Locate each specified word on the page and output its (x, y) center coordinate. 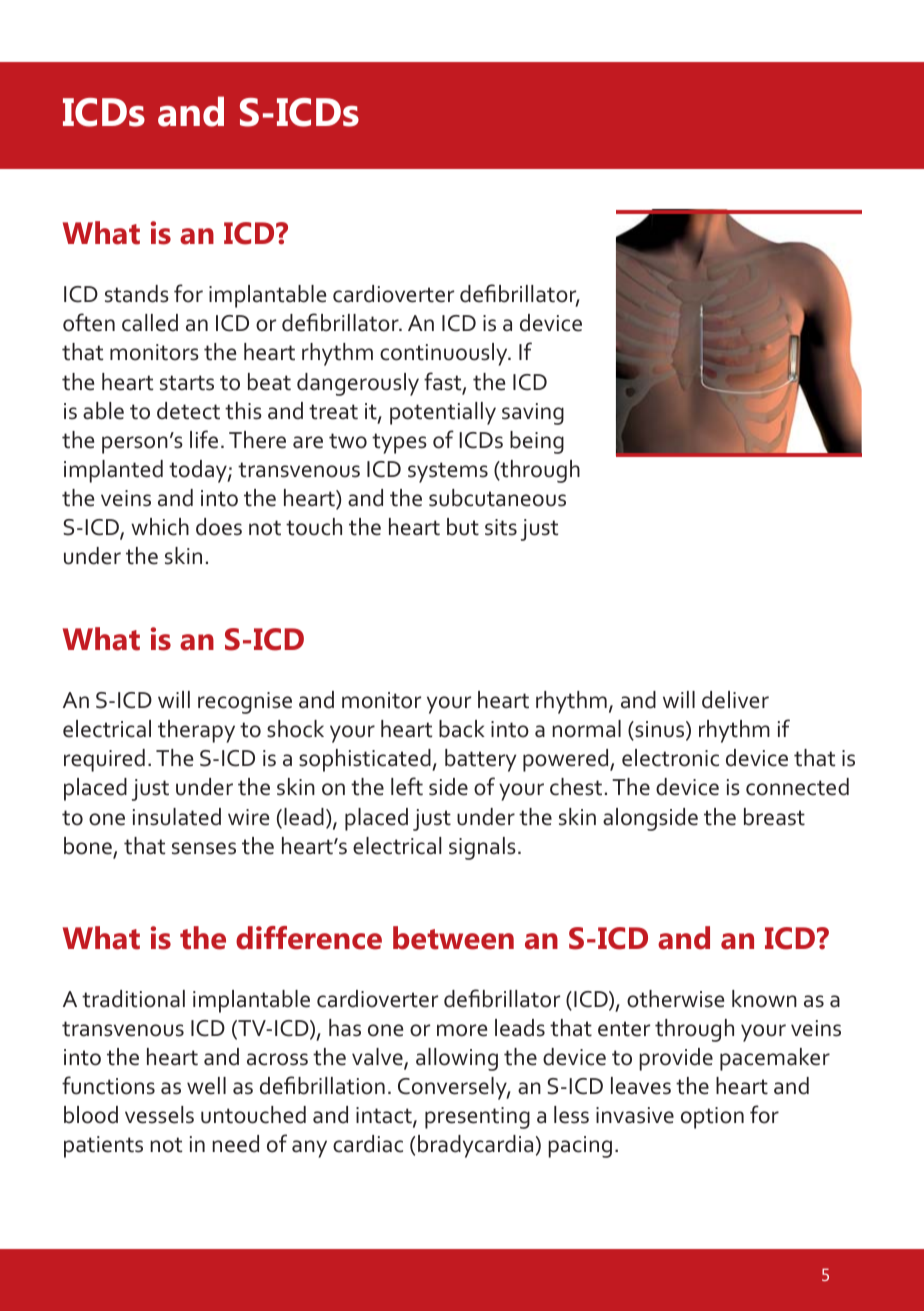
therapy (196, 731)
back (462, 729)
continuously (445, 354)
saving (533, 414)
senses (204, 848)
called (150, 323)
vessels (159, 1115)
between (453, 938)
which (160, 527)
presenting (477, 1118)
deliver (735, 700)
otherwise (675, 999)
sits (501, 527)
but (463, 527)
